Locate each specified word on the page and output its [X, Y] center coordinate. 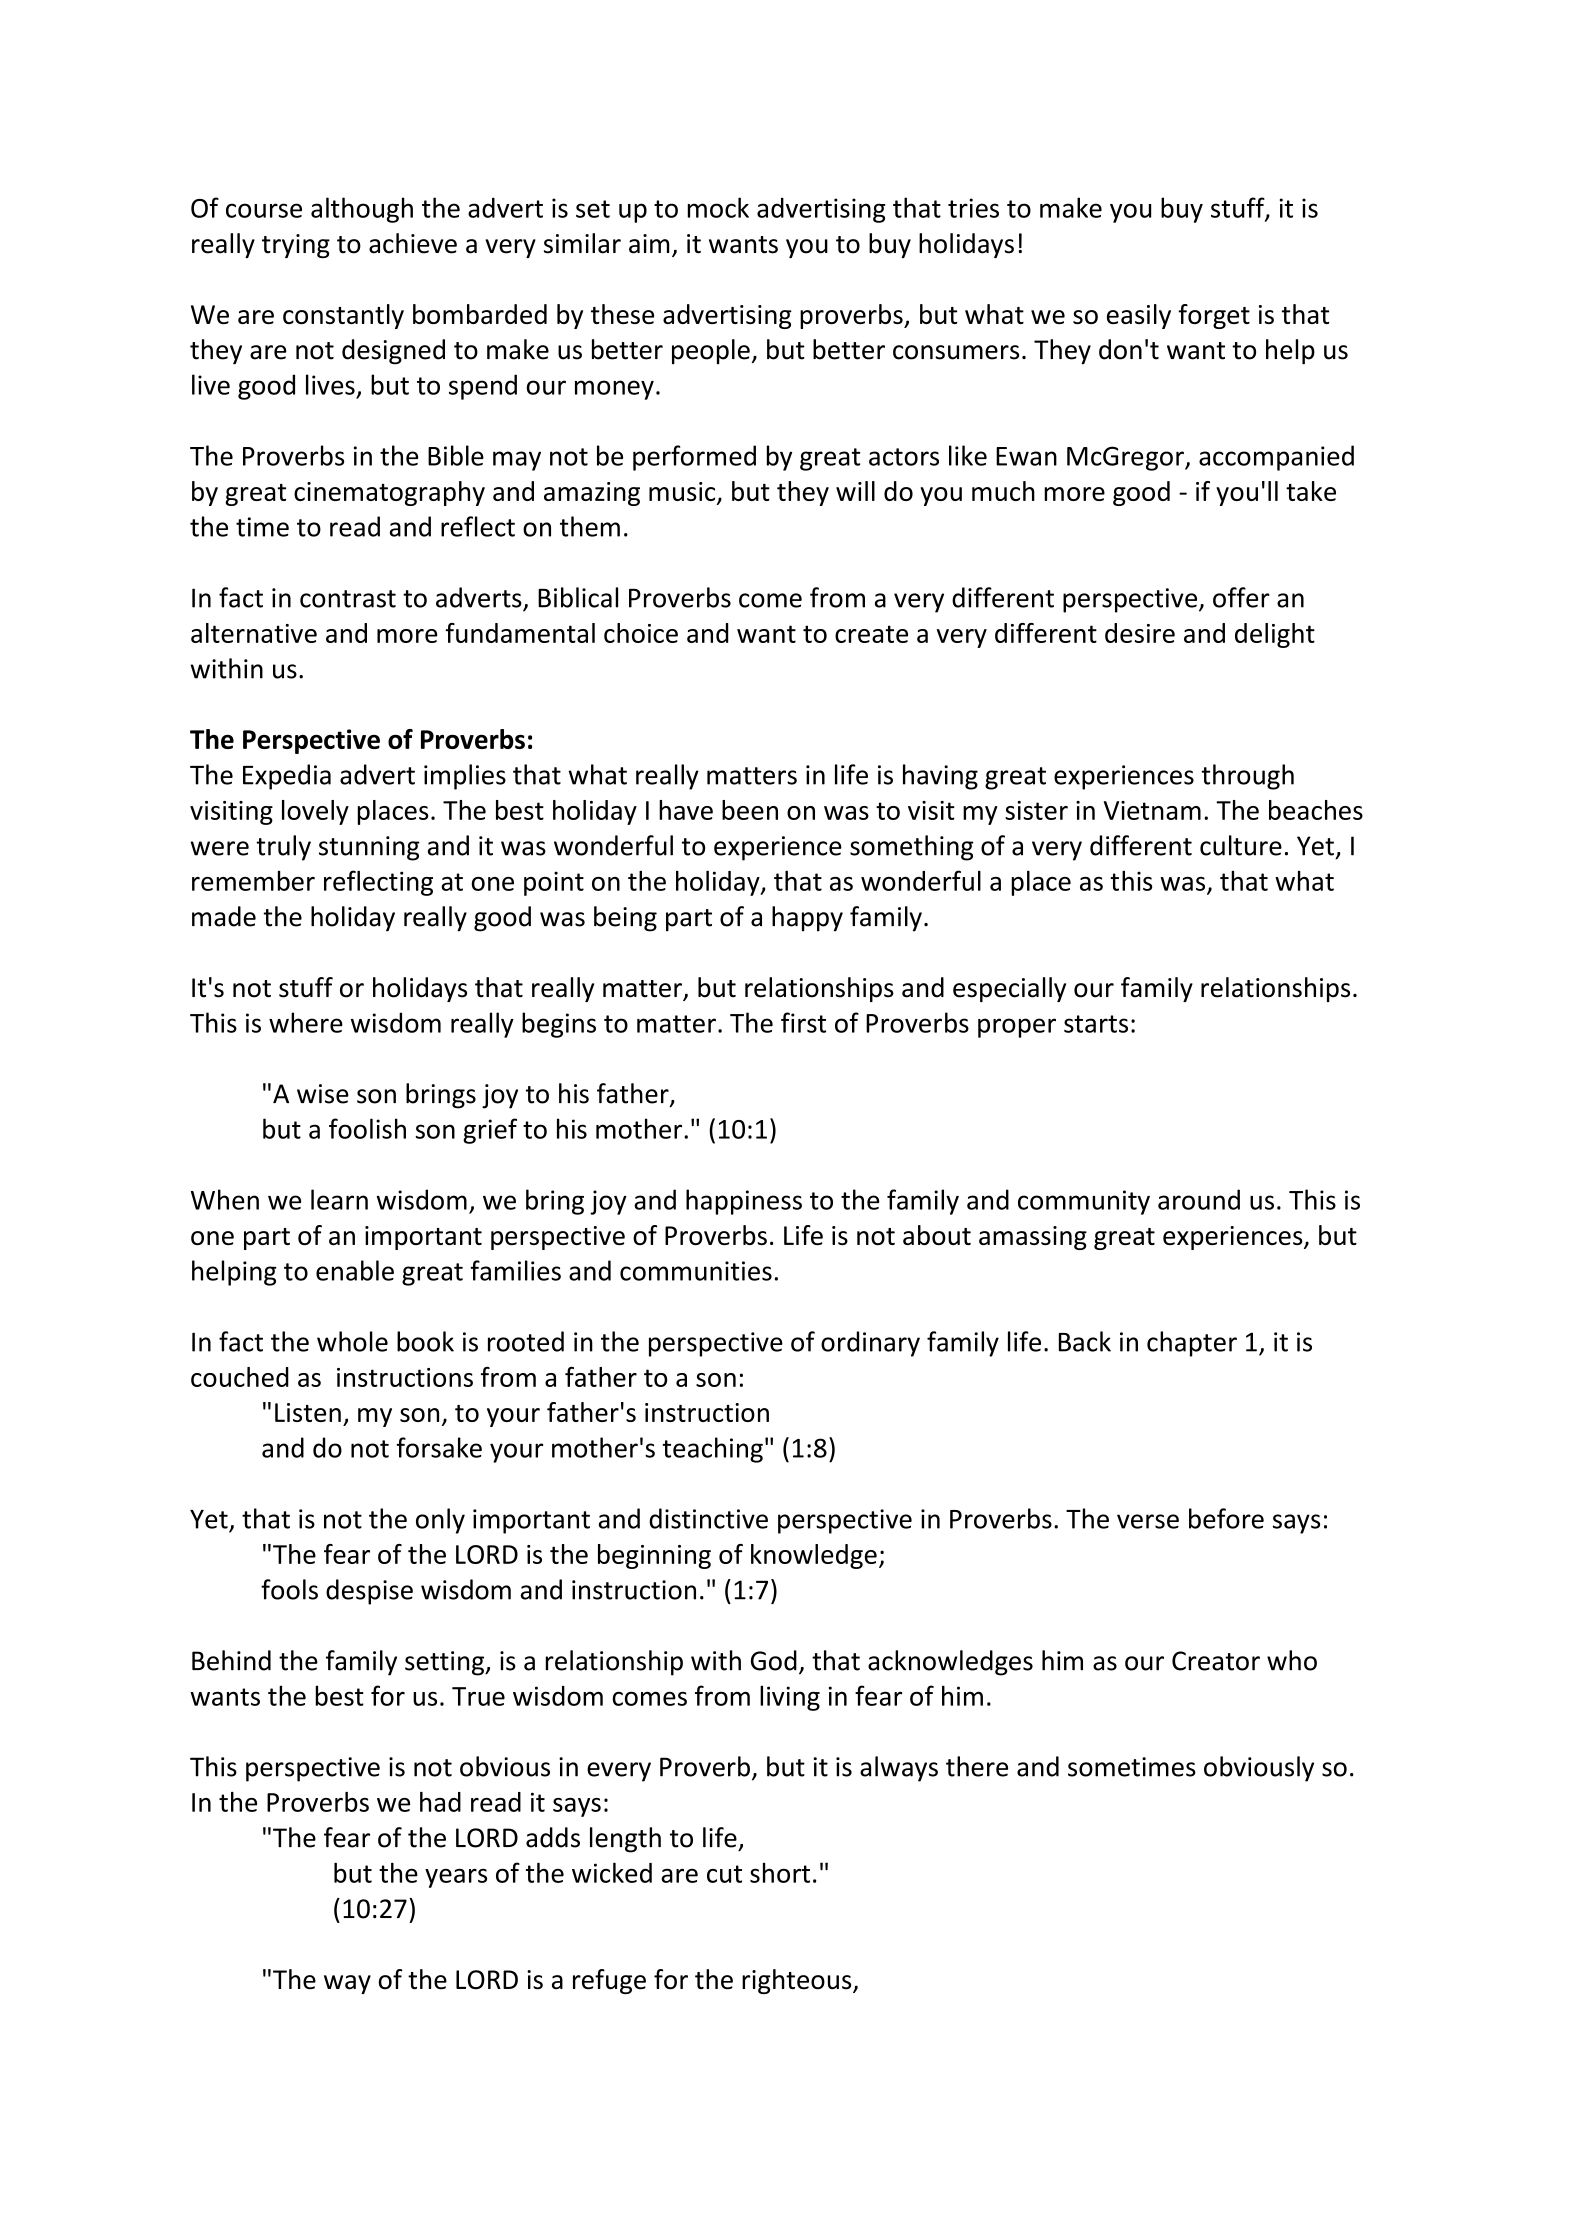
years [456, 1878]
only [440, 1521]
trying [296, 246]
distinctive [708, 1518]
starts [1096, 1024]
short [780, 1873]
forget [1214, 316]
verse [1148, 1521]
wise [323, 1094]
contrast [348, 599]
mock [718, 207]
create [871, 634]
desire [1140, 633]
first [803, 1022]
